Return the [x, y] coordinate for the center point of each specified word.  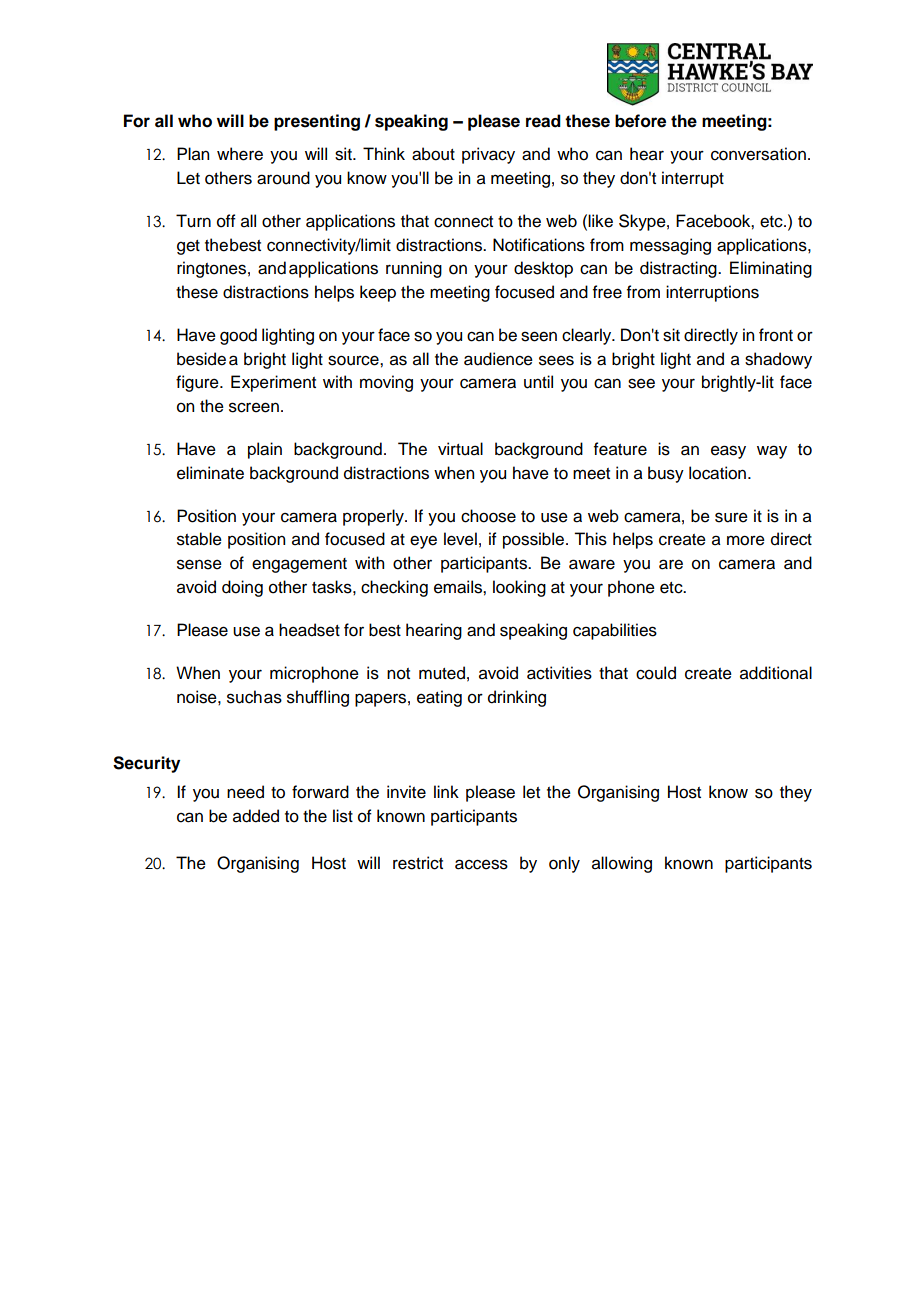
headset [309, 630]
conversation [758, 154]
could [656, 673]
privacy [488, 155]
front [776, 335]
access [481, 864]
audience [498, 359]
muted [442, 673]
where [240, 154]
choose [488, 516]
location [717, 473]
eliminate [210, 473]
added [256, 816]
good [238, 336]
